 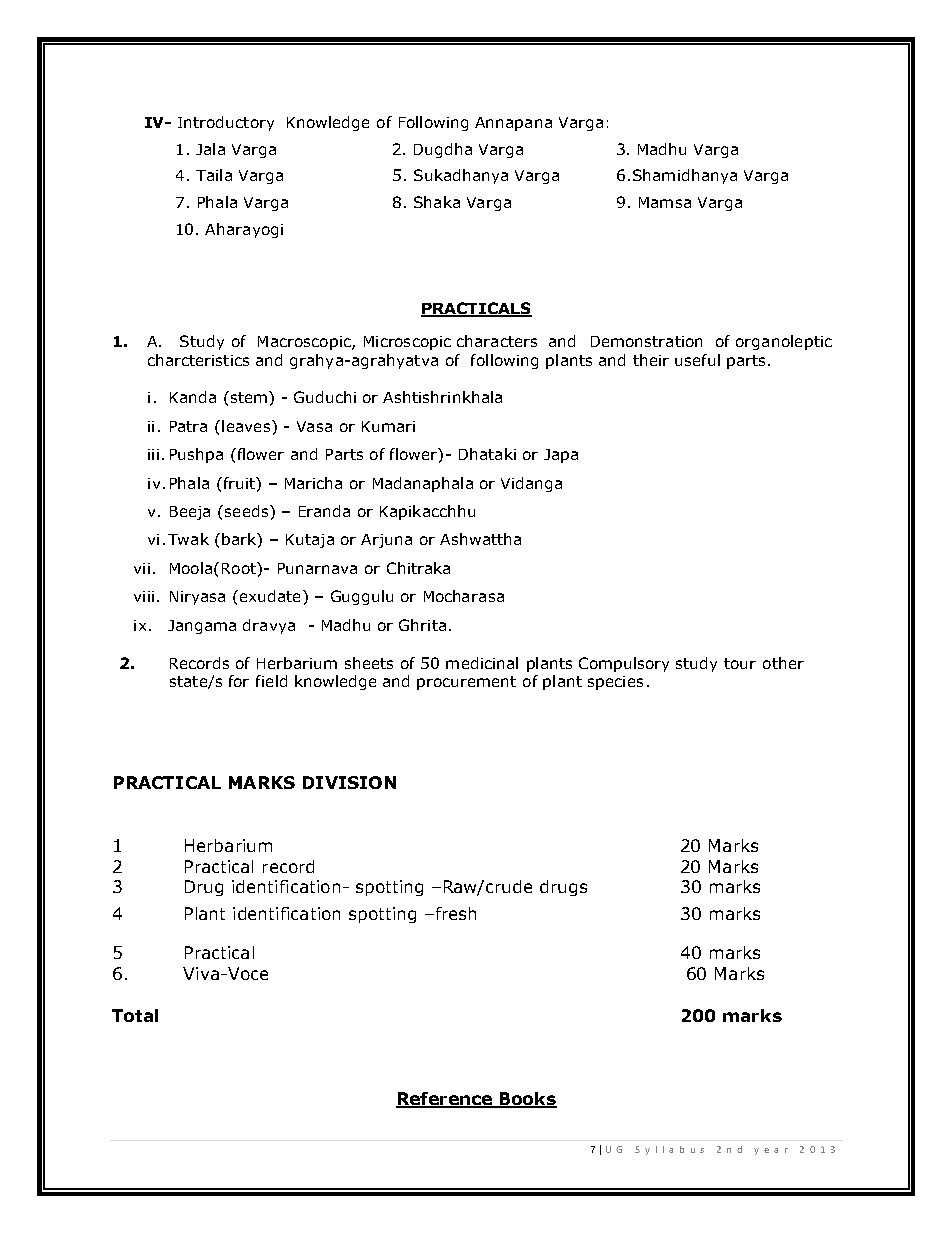 What do you see at coordinates (527, 1100) in the screenshot?
I see `Books` at bounding box center [527, 1100].
